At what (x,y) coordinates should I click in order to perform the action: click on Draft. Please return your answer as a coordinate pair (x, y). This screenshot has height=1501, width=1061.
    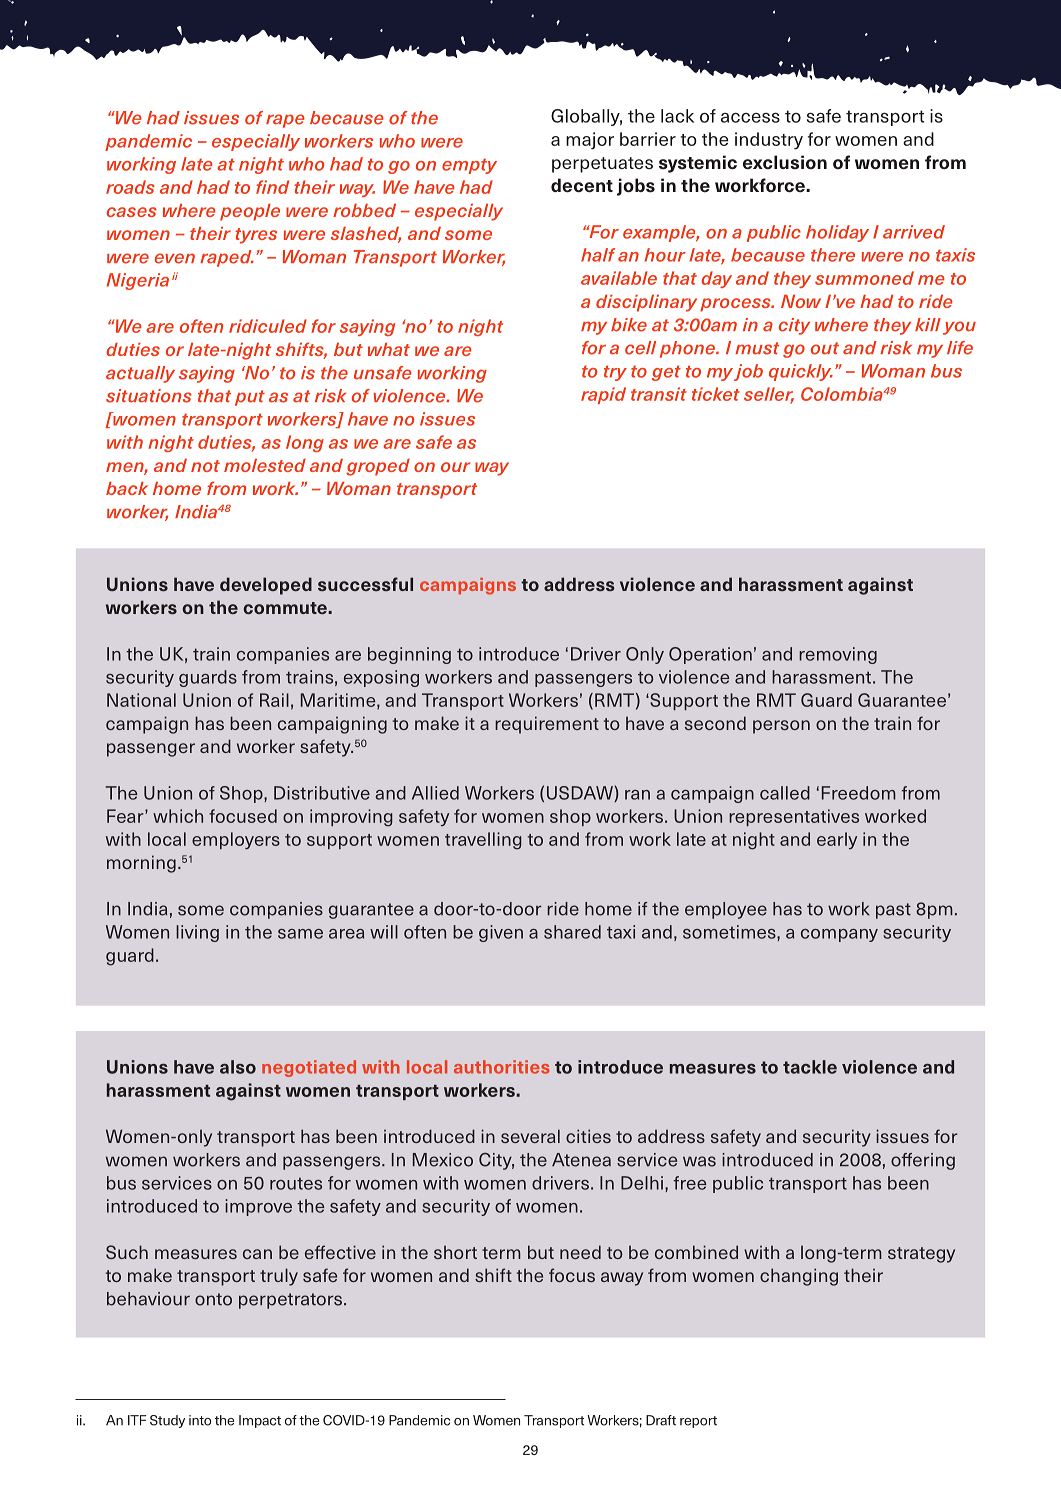
    Looking at the image, I should click on (661, 1420).
